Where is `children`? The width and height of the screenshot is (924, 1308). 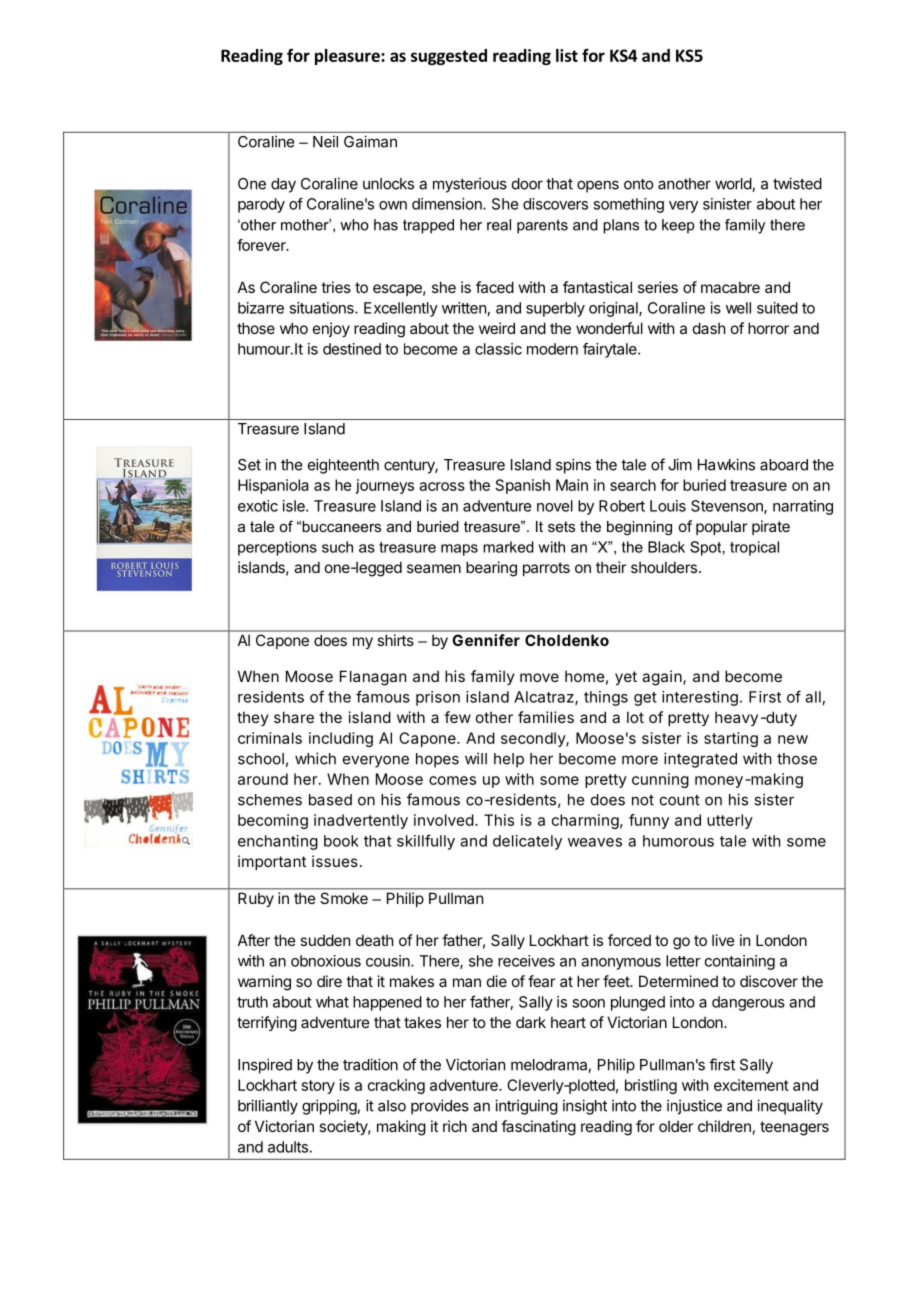
children is located at coordinates (724, 1126).
